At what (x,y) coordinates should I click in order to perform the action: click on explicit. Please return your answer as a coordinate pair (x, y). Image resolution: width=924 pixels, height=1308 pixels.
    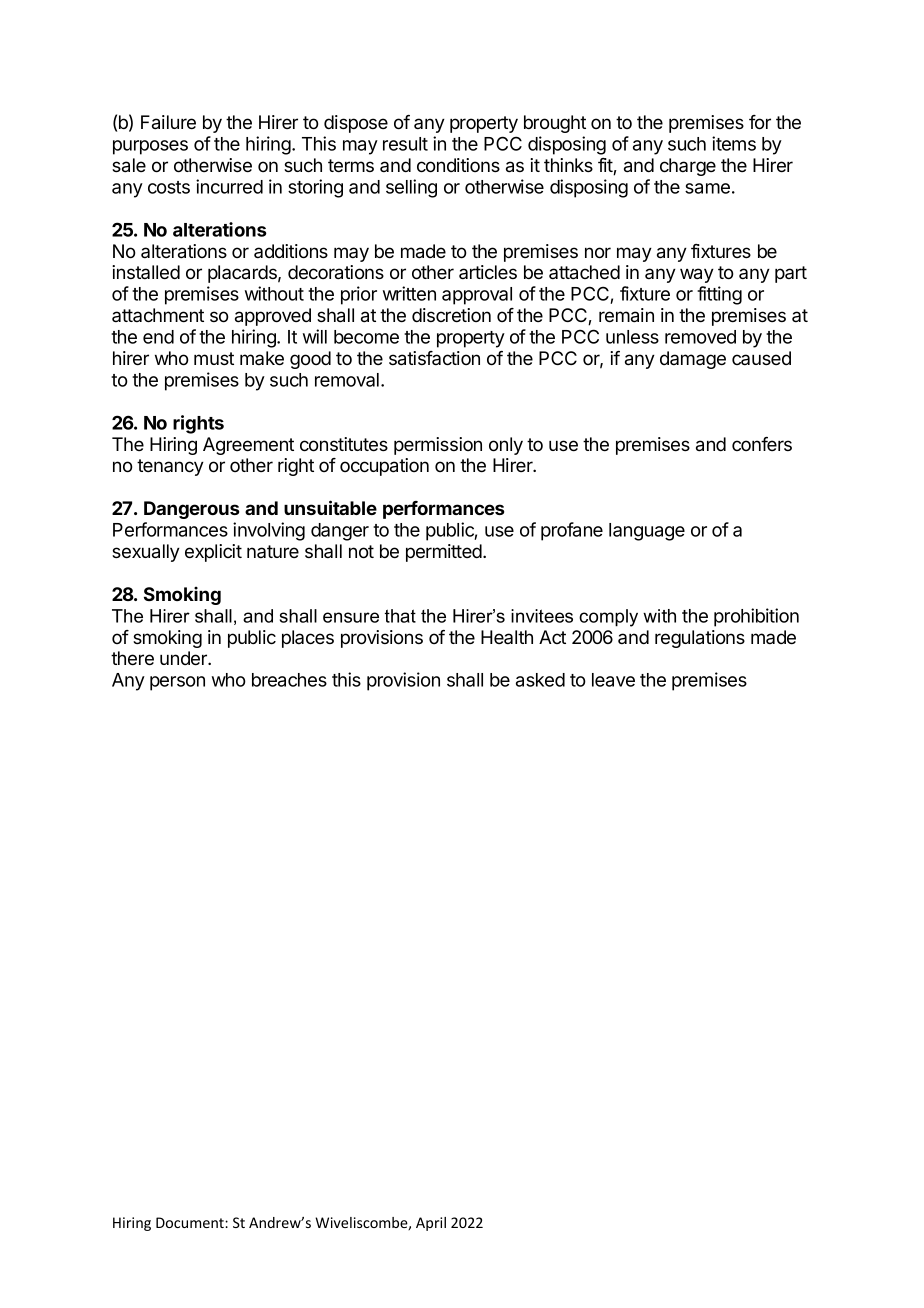
    Looking at the image, I should click on (213, 553).
